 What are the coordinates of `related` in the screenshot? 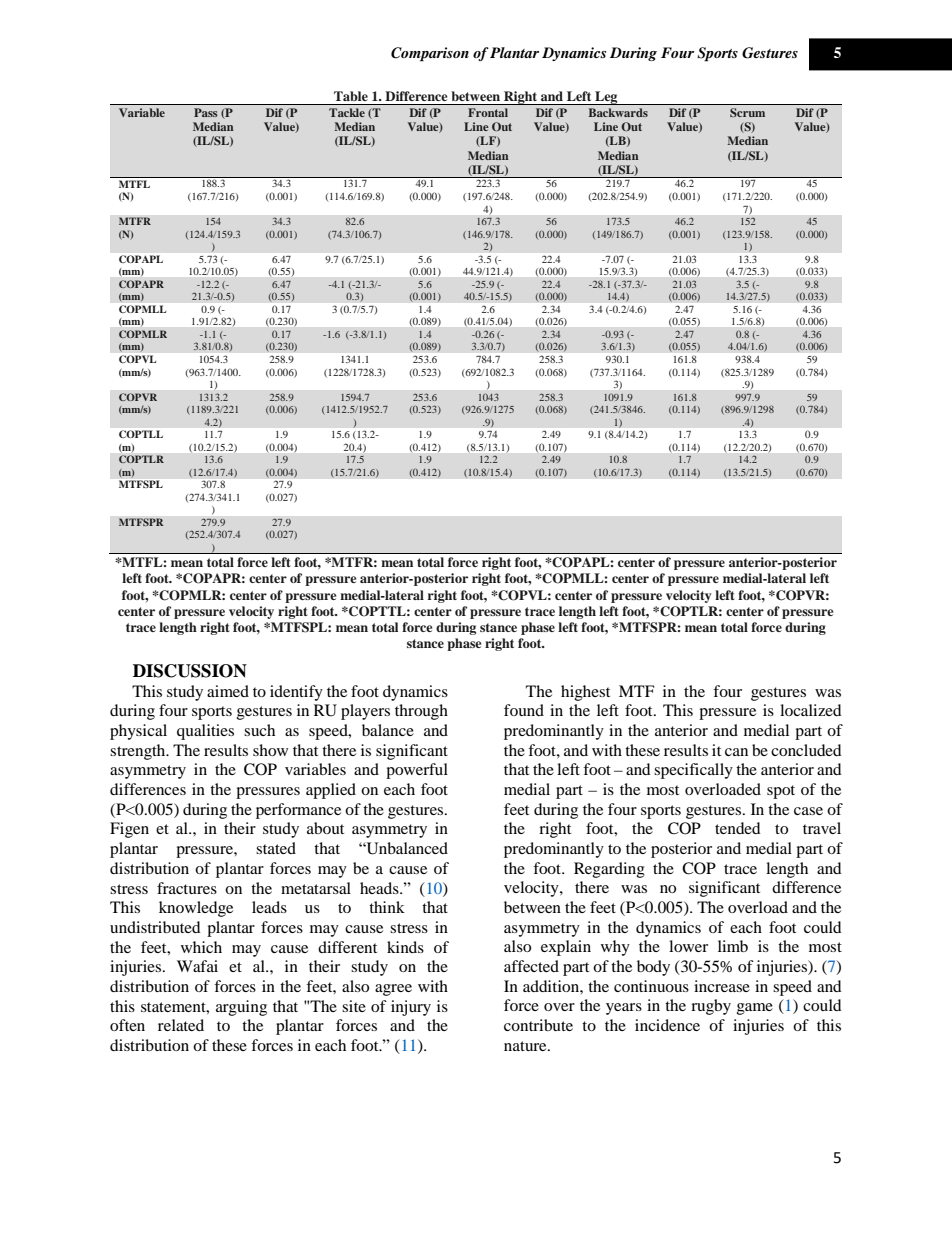 It's located at (181, 1025).
